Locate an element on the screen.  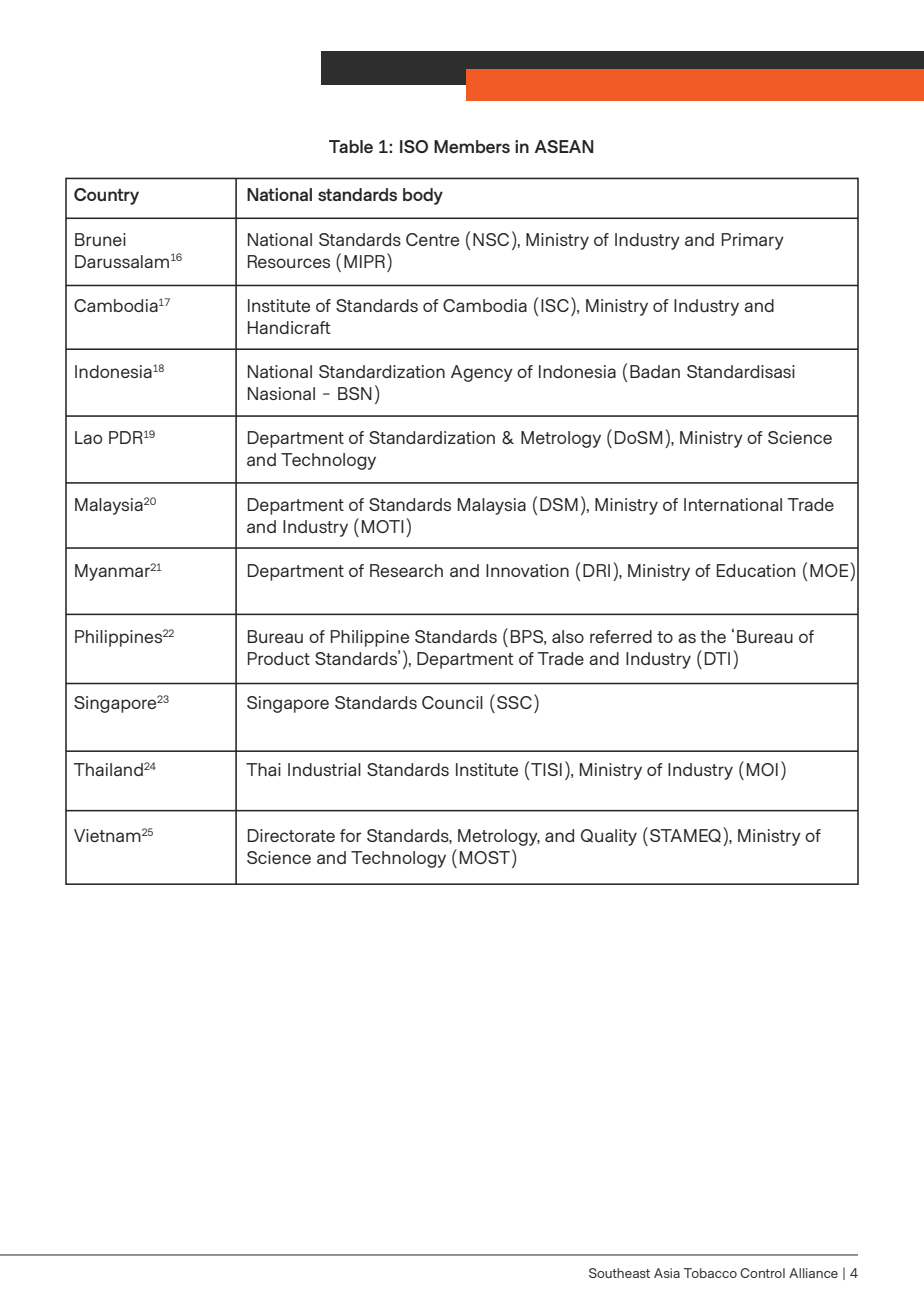
Product is located at coordinates (279, 658).
